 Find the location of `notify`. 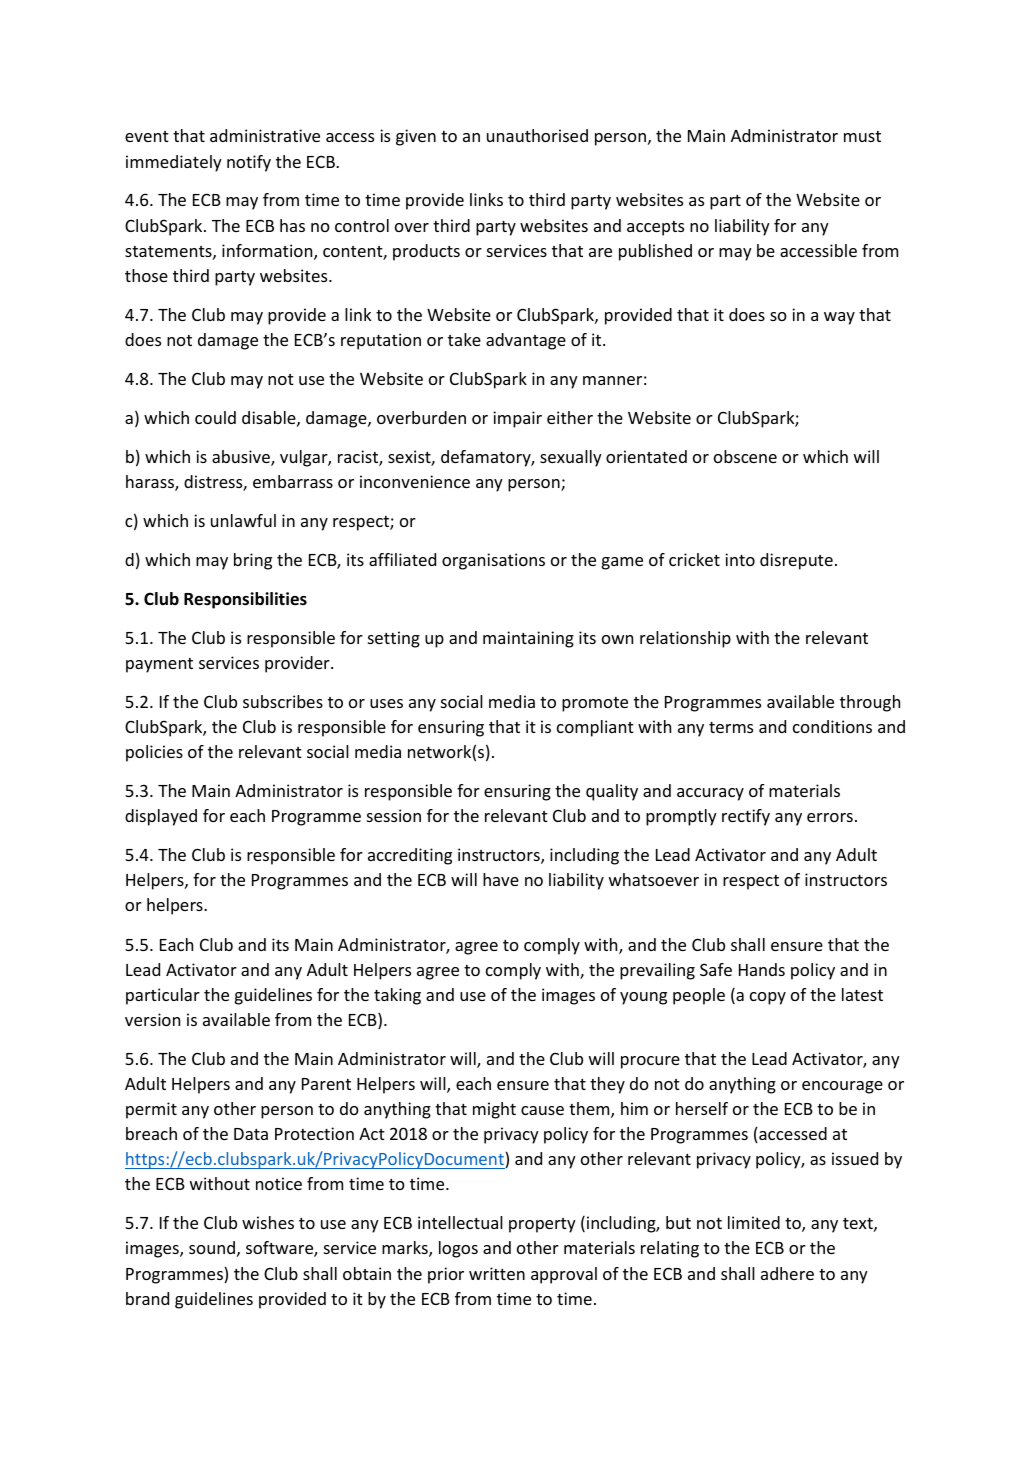

notify is located at coordinates (249, 163).
